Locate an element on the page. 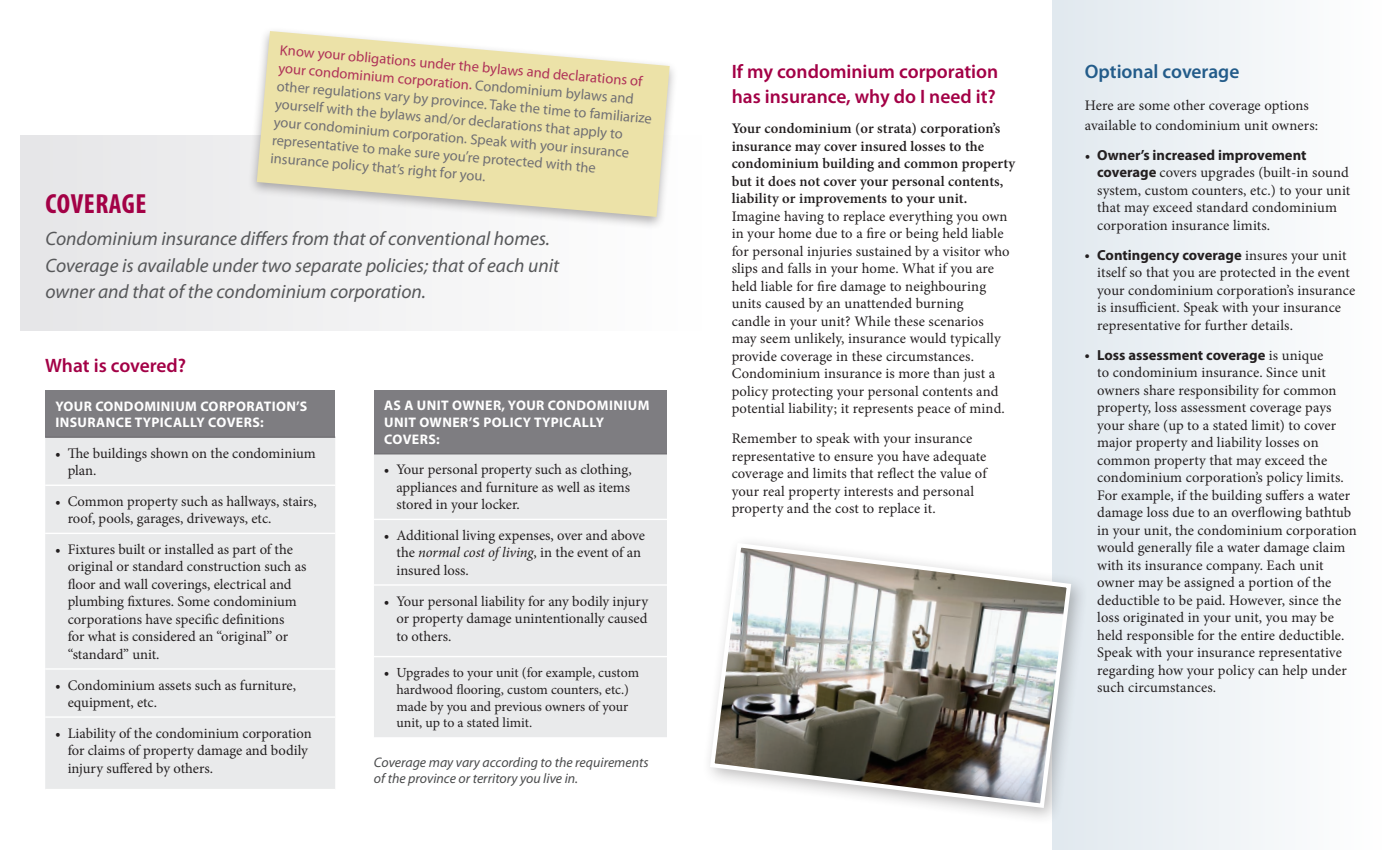 The width and height of the image is (1400, 850). itself is located at coordinates (1112, 271).
